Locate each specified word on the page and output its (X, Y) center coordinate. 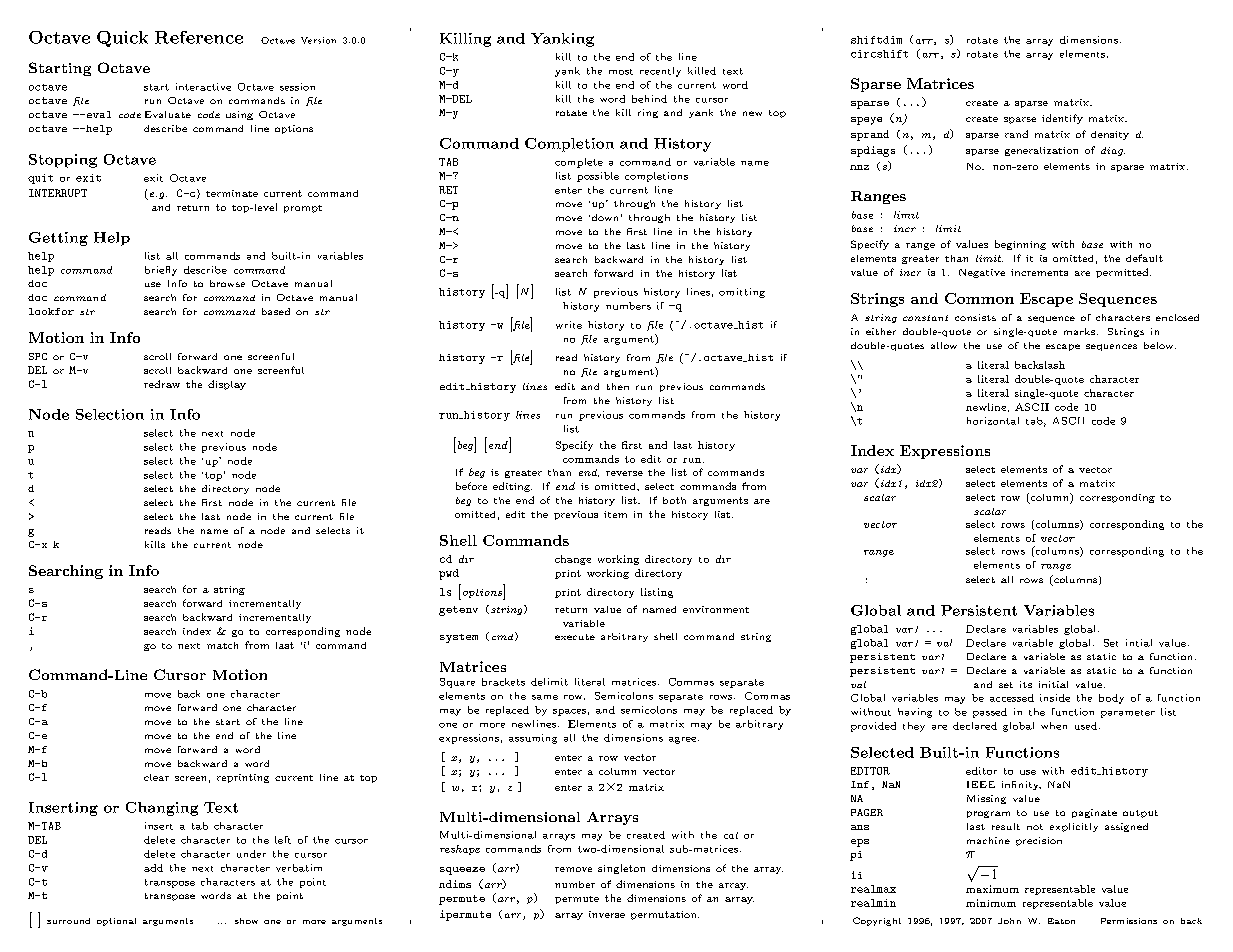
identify (1062, 119)
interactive (203, 87)
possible (598, 177)
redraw (162, 384)
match (222, 645)
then (618, 386)
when (1054, 726)
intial (1139, 643)
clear (156, 777)
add (153, 868)
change (573, 560)
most (621, 72)
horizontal (993, 421)
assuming (533, 739)
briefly (161, 271)
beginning (1020, 245)
